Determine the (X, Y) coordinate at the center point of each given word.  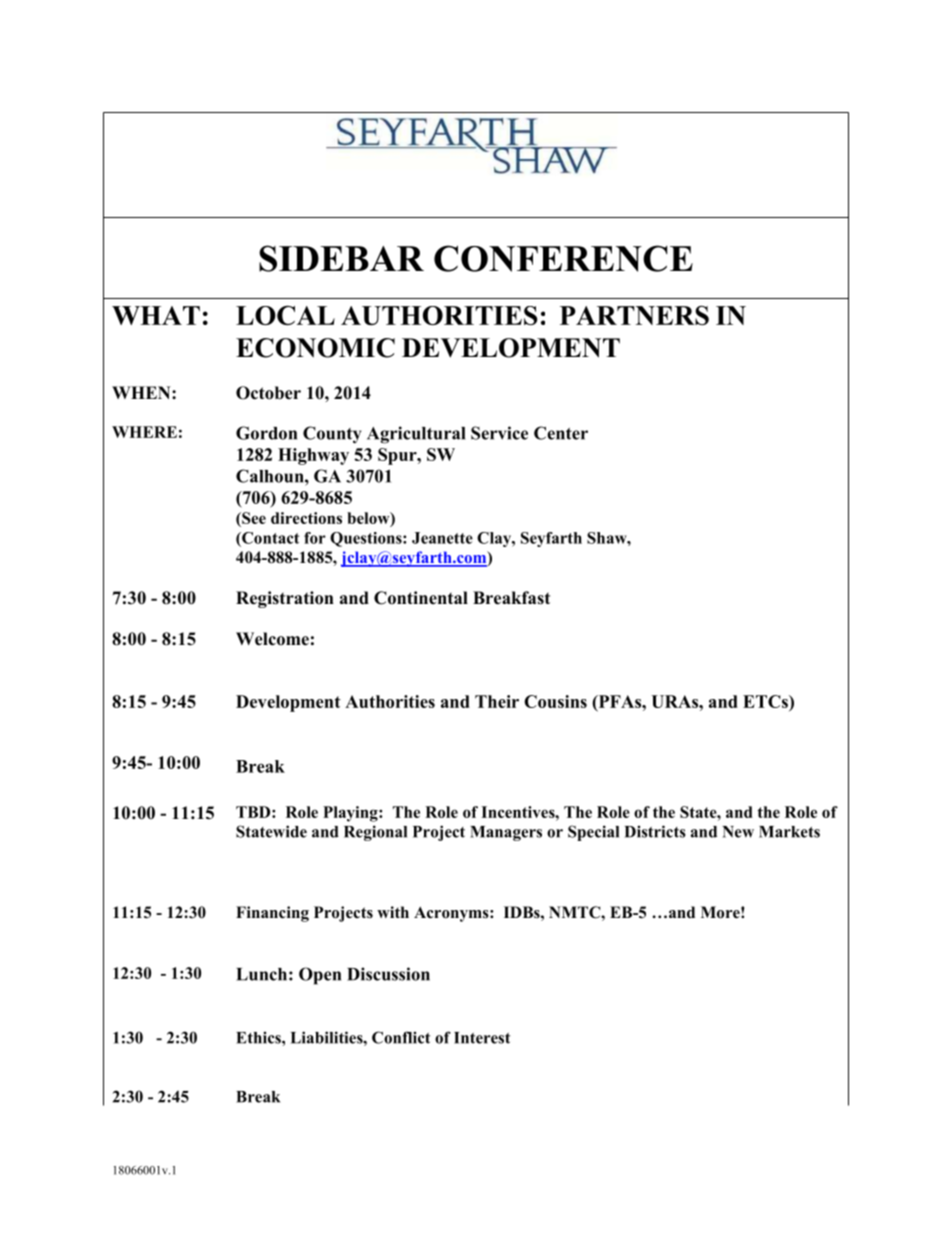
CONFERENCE (563, 258)
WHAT (156, 315)
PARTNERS (634, 315)
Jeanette (442, 538)
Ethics (259, 1037)
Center (561, 433)
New (738, 832)
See (253, 518)
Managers (506, 833)
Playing (351, 814)
